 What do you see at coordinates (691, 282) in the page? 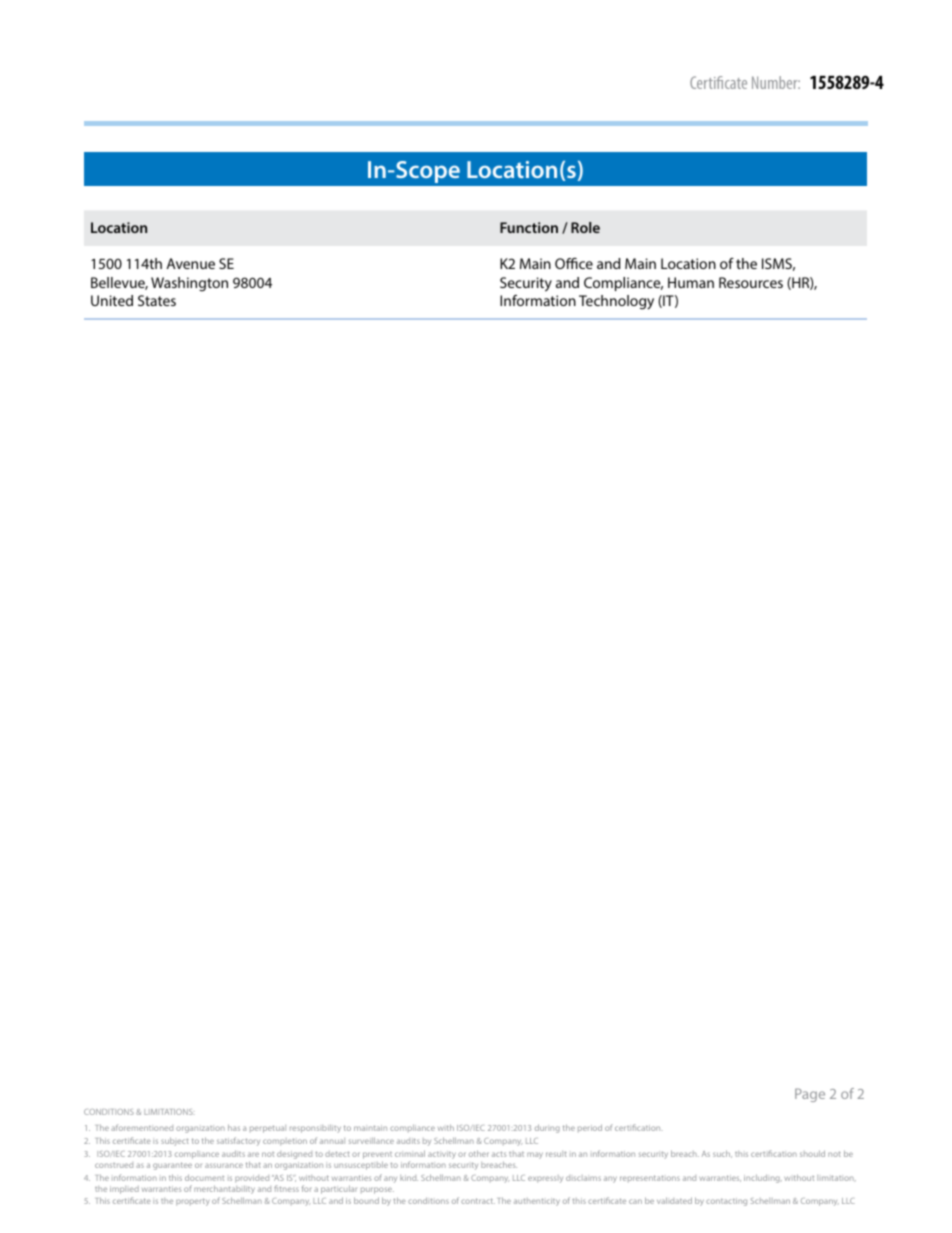
I see `Human` at bounding box center [691, 282].
